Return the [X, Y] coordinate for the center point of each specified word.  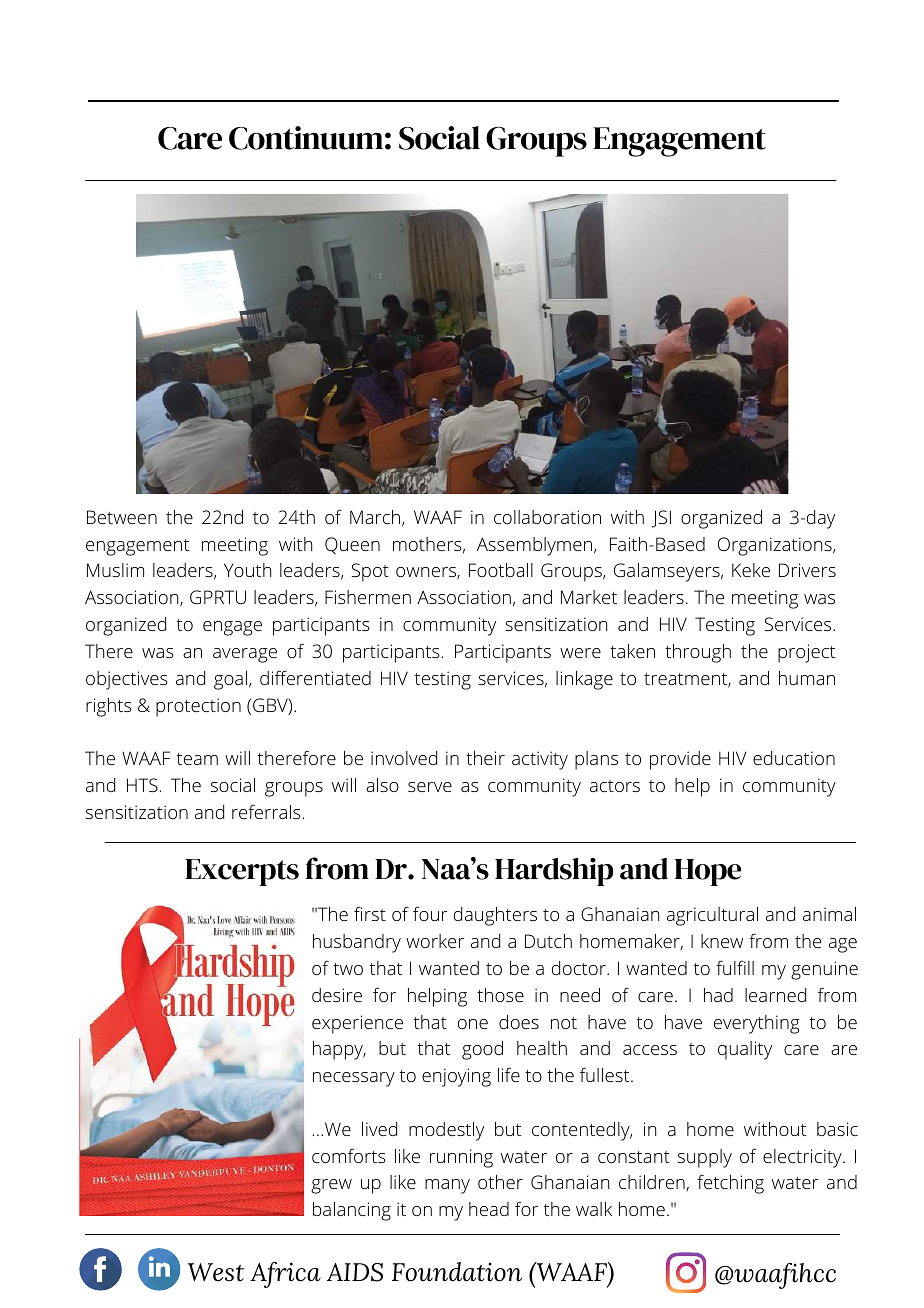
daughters [495, 916]
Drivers [807, 570]
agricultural [712, 916]
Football [501, 570]
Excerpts [242, 872]
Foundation [457, 1272]
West [216, 1272]
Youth [247, 570]
